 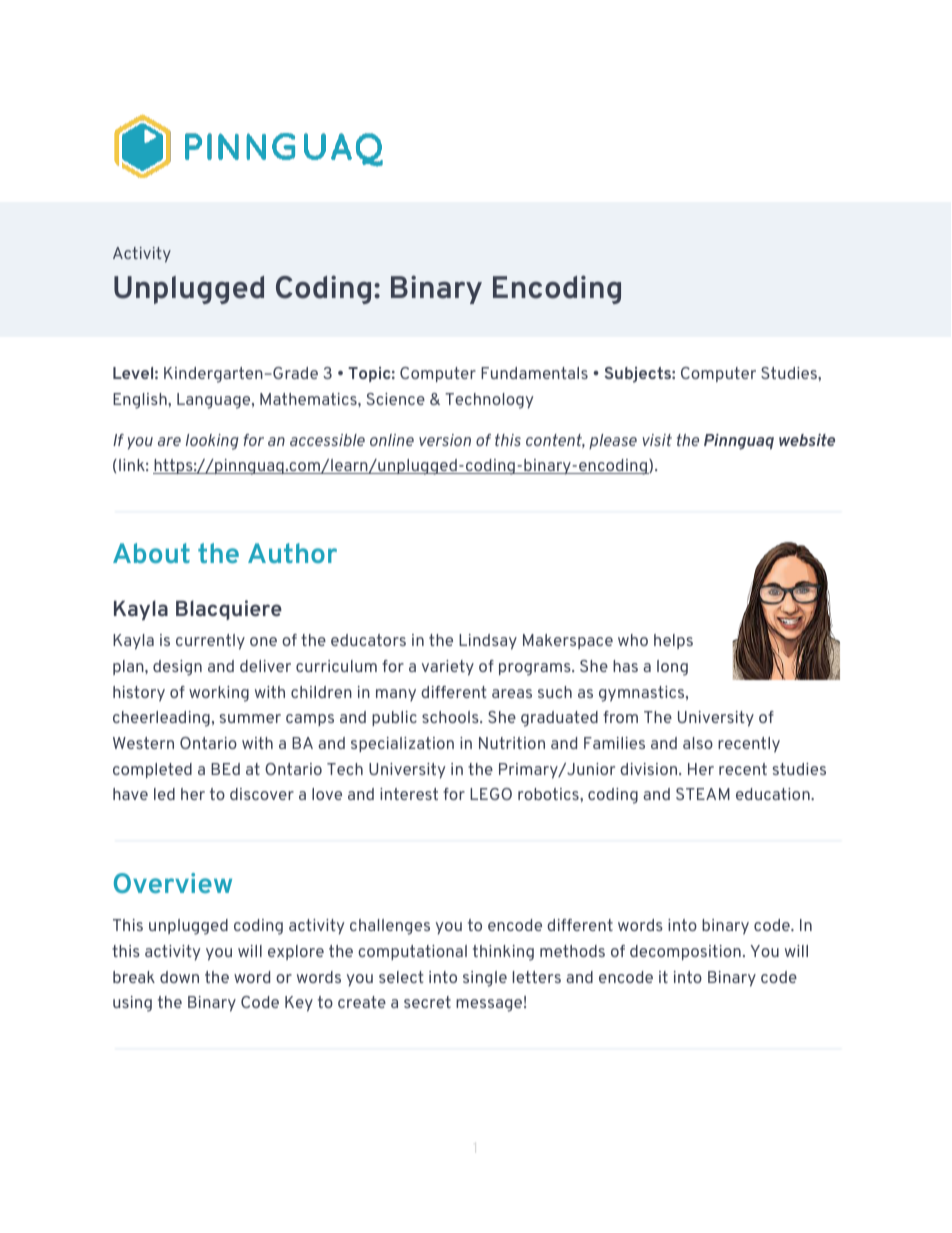 What do you see at coordinates (491, 794) in the screenshot?
I see `LEGO` at bounding box center [491, 794].
